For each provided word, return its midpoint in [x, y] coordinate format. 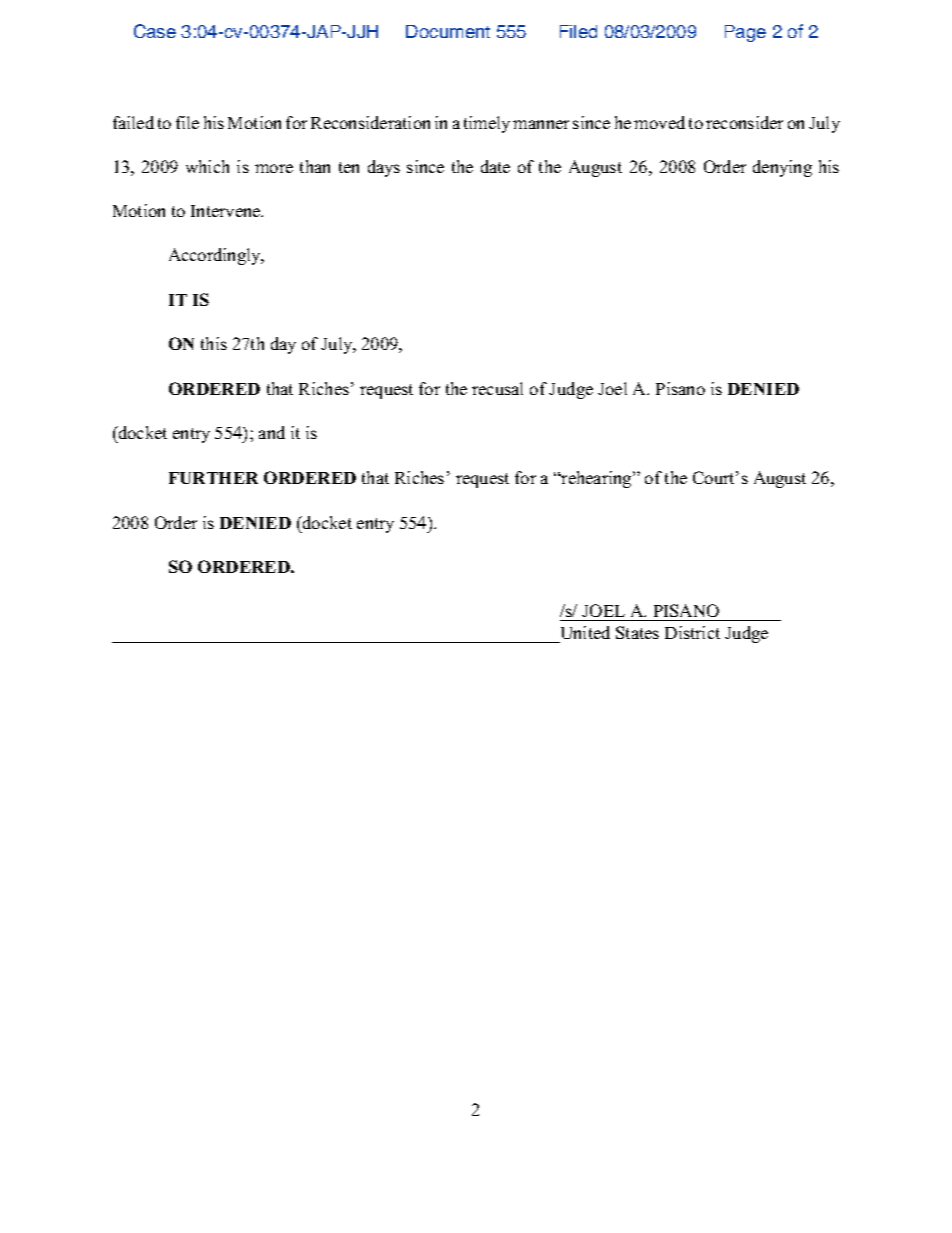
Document [448, 31]
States [637, 632]
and [272, 432]
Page [745, 33]
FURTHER [213, 478]
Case [155, 31]
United [585, 632]
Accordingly [216, 256]
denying [782, 168]
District [692, 632]
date [495, 166]
